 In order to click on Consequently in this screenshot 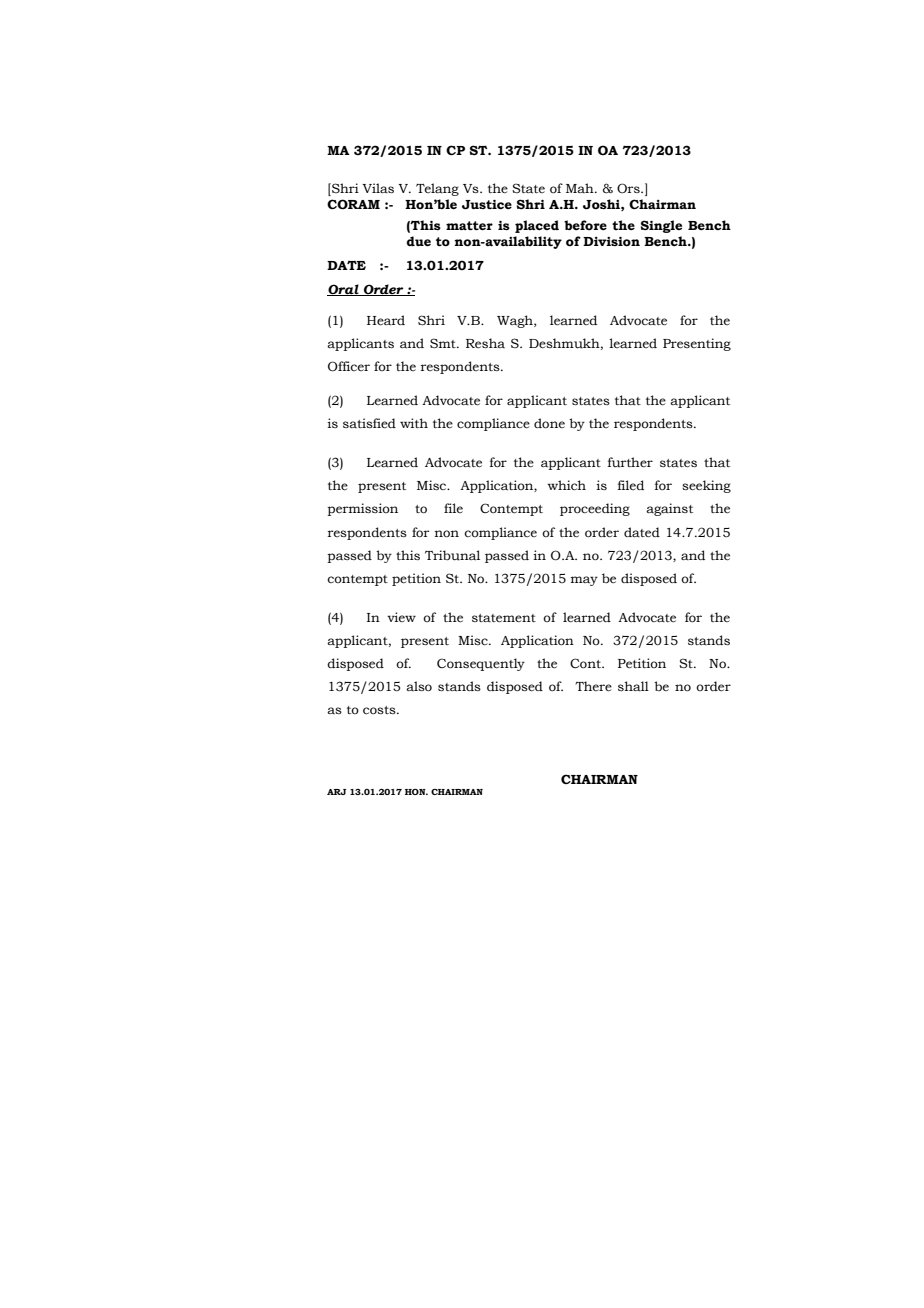, I will do `click(481, 664)`.
